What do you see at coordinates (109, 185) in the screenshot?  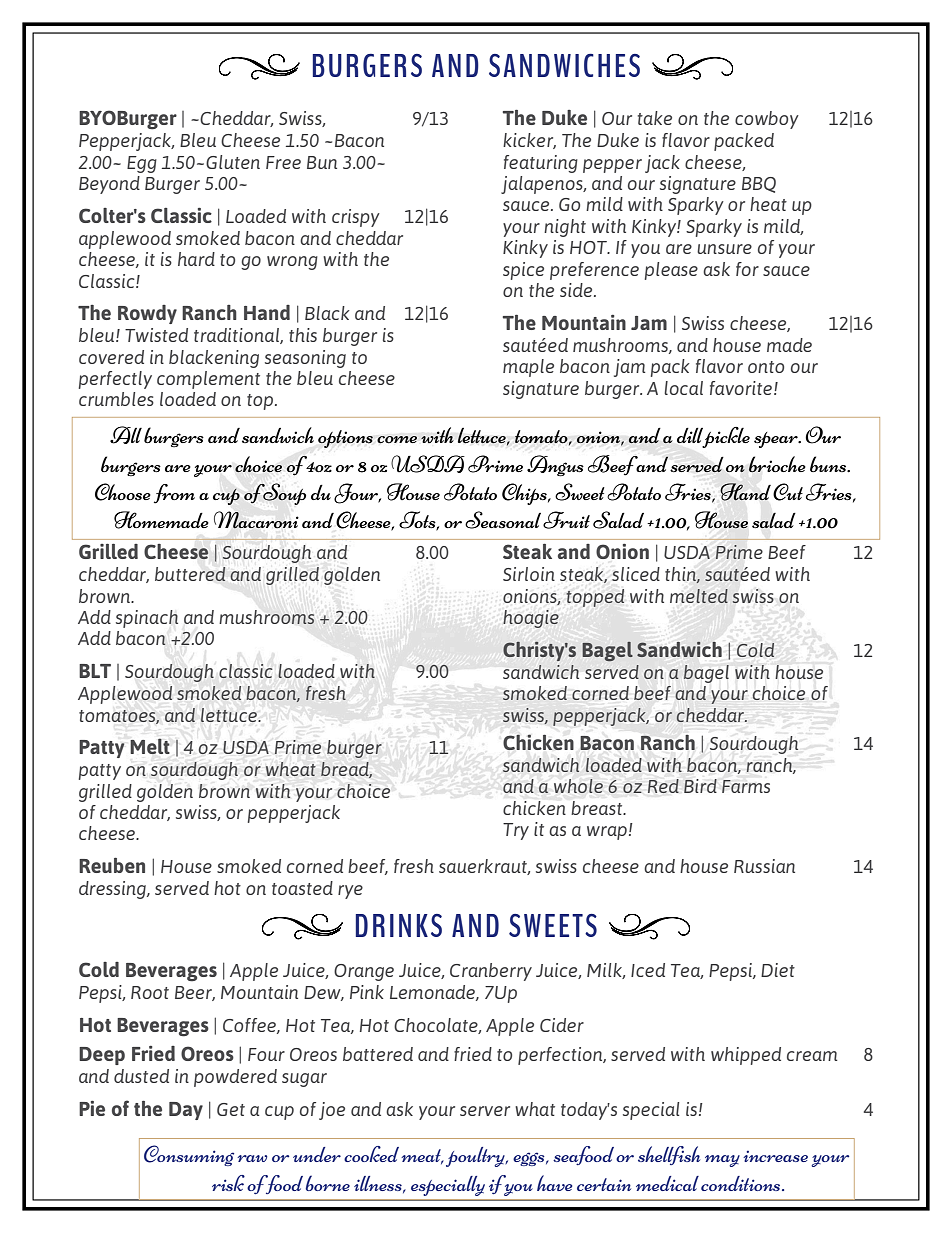 I see `Beyond` at bounding box center [109, 185].
